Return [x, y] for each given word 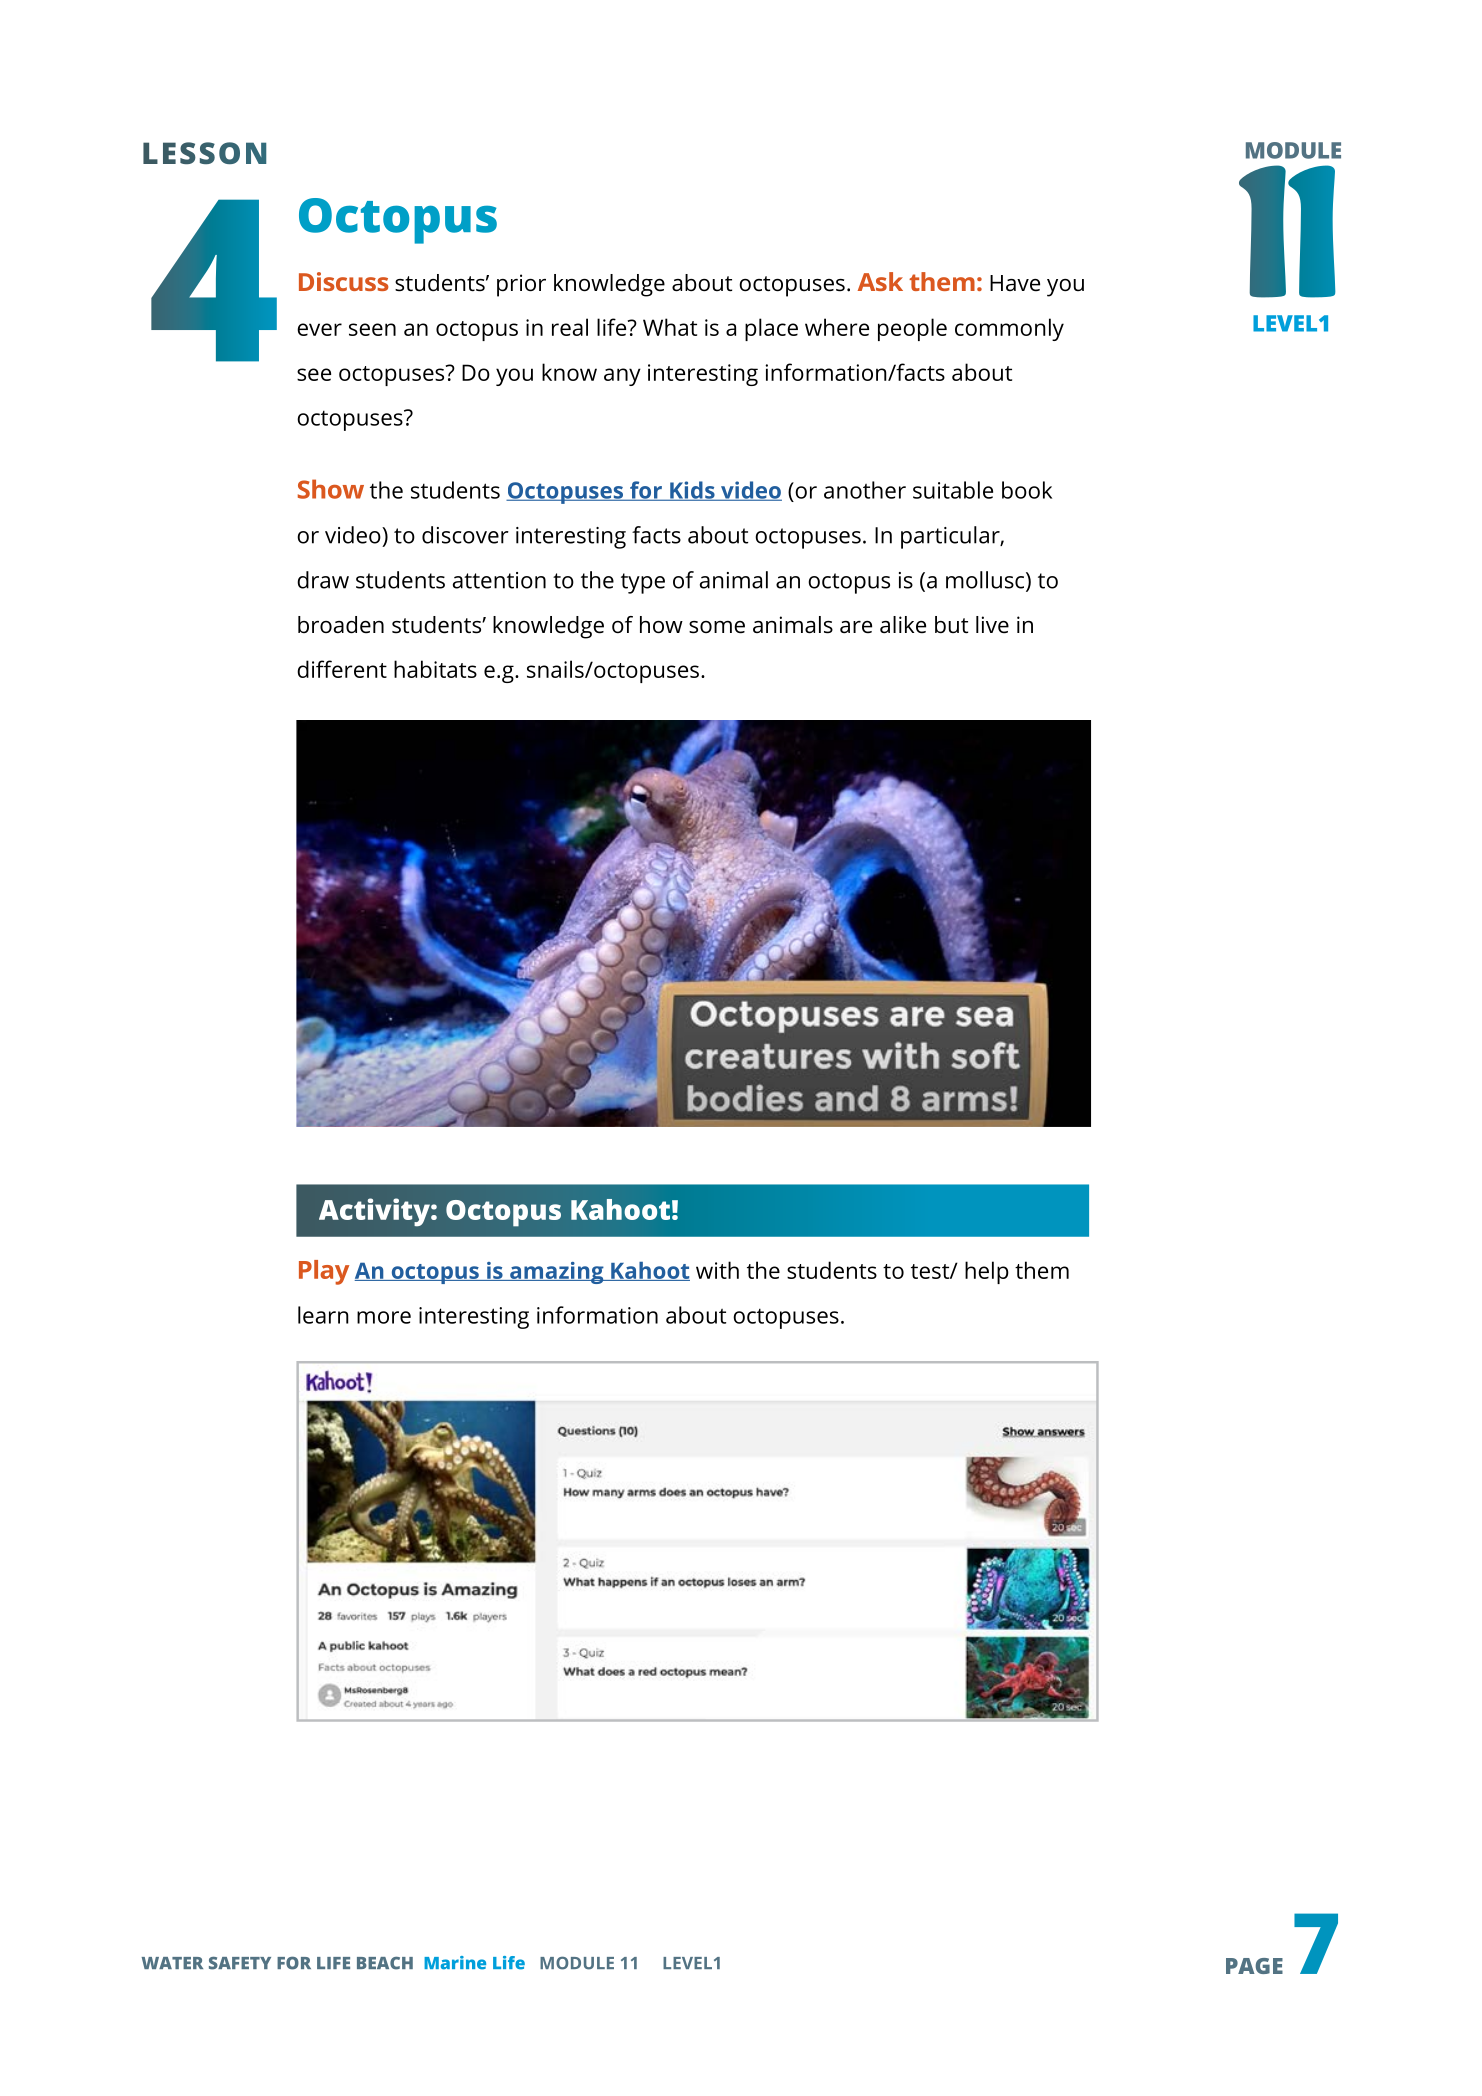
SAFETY [240, 1963]
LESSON [204, 153]
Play [324, 1272]
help [987, 1272]
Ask [880, 281]
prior [521, 285]
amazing [557, 1273]
